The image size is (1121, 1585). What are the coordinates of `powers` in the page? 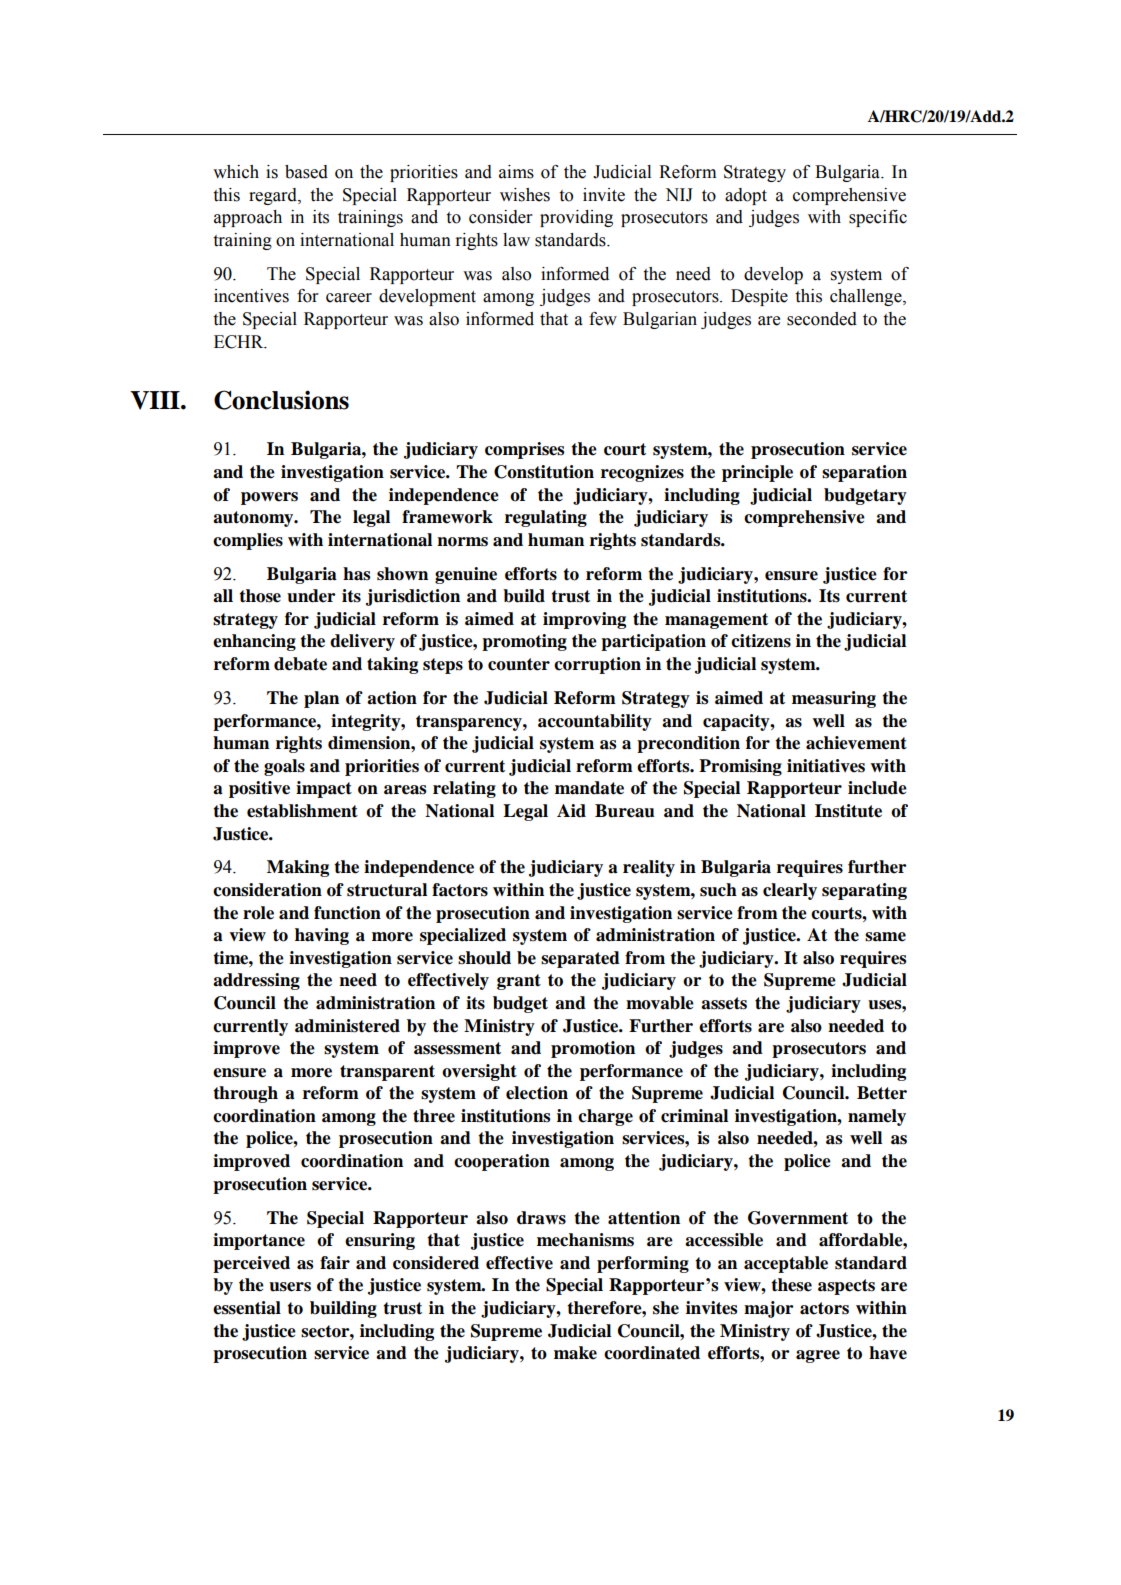 It's located at (269, 498).
